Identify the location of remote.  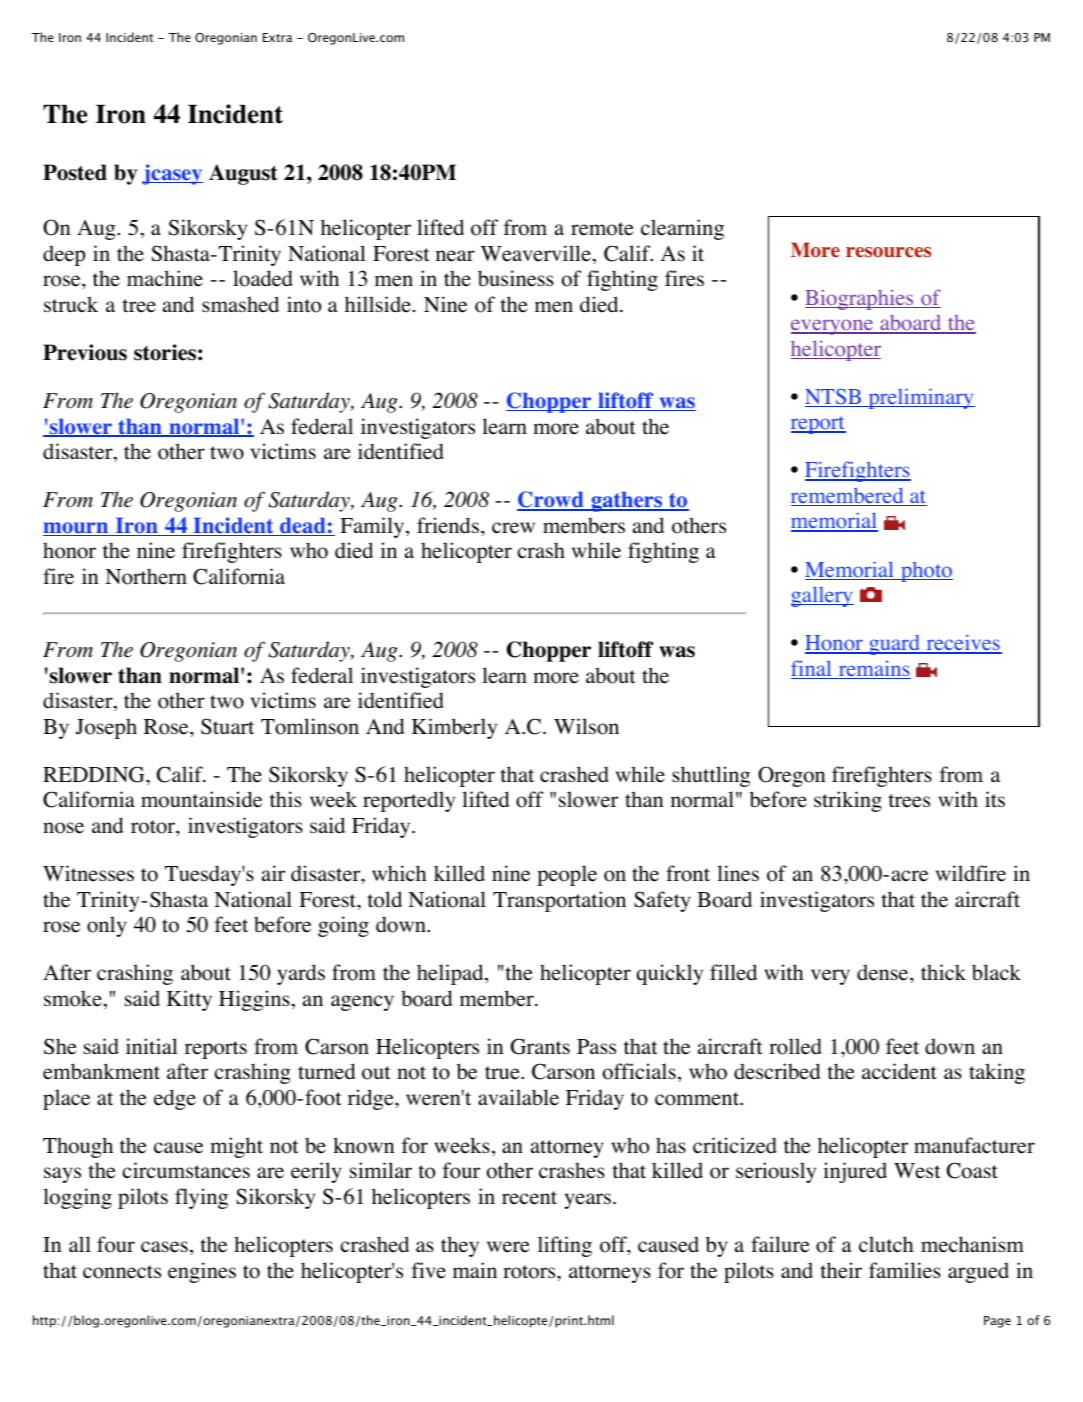
(602, 229).
